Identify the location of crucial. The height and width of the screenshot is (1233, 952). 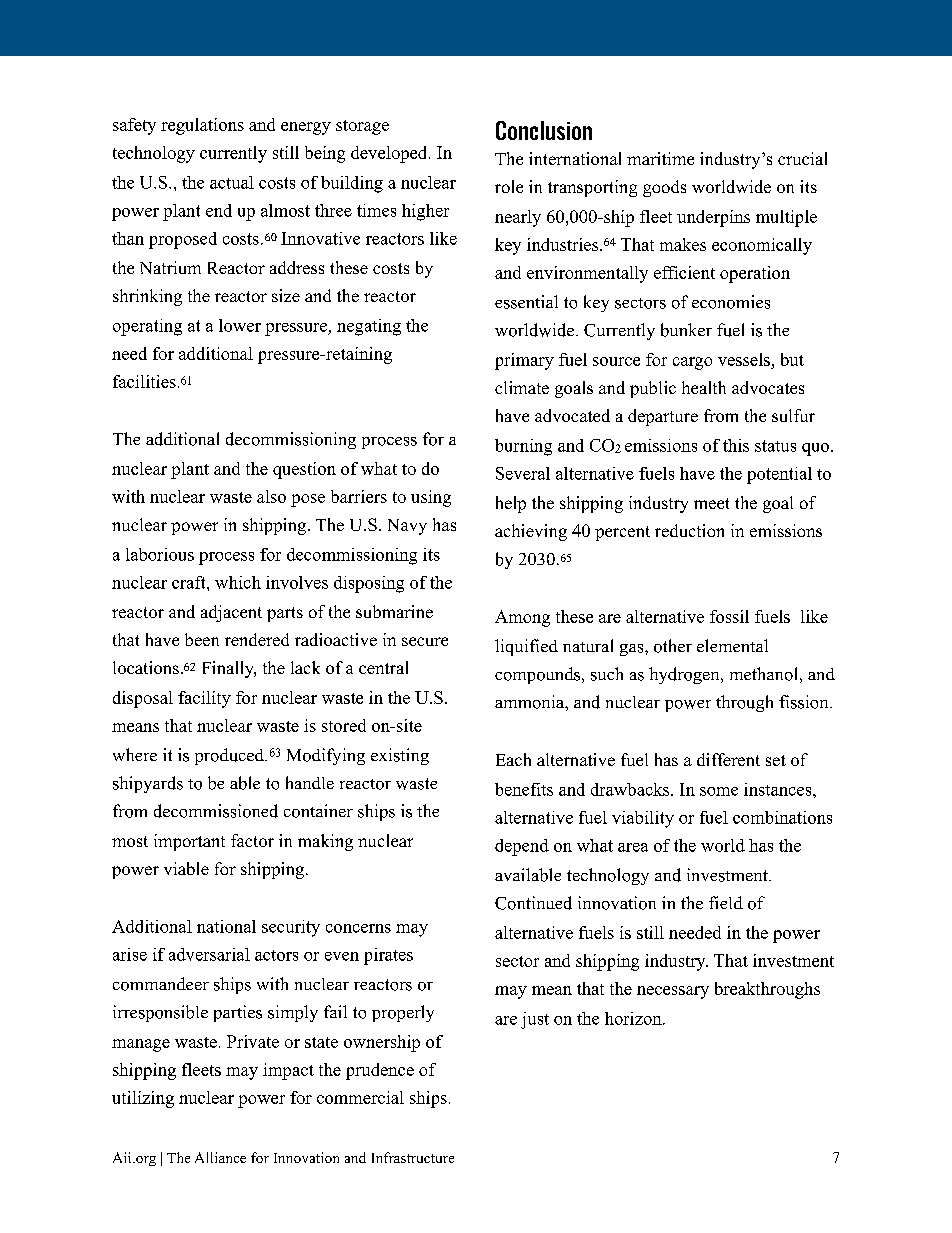
(802, 158).
